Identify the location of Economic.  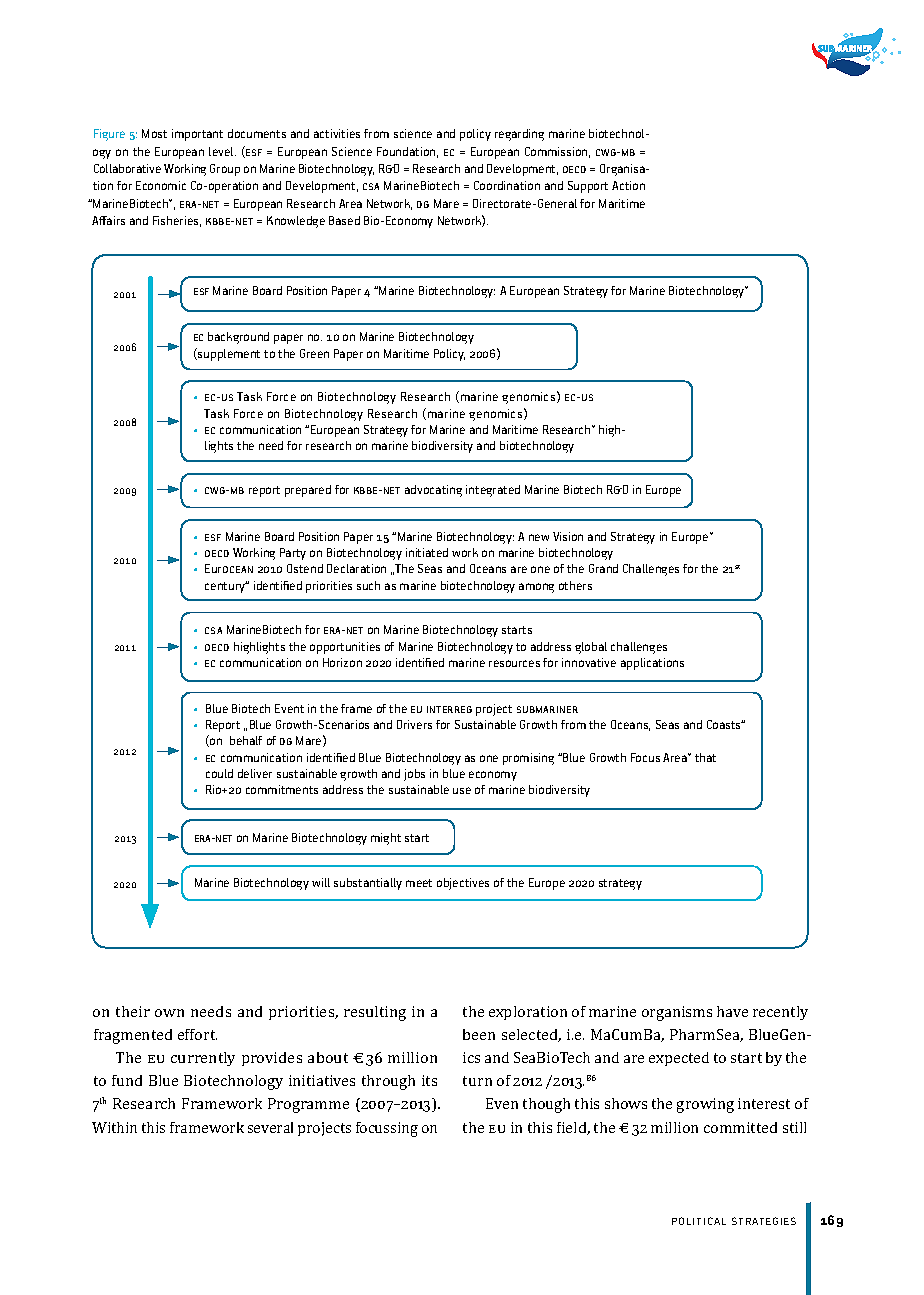
(161, 185).
